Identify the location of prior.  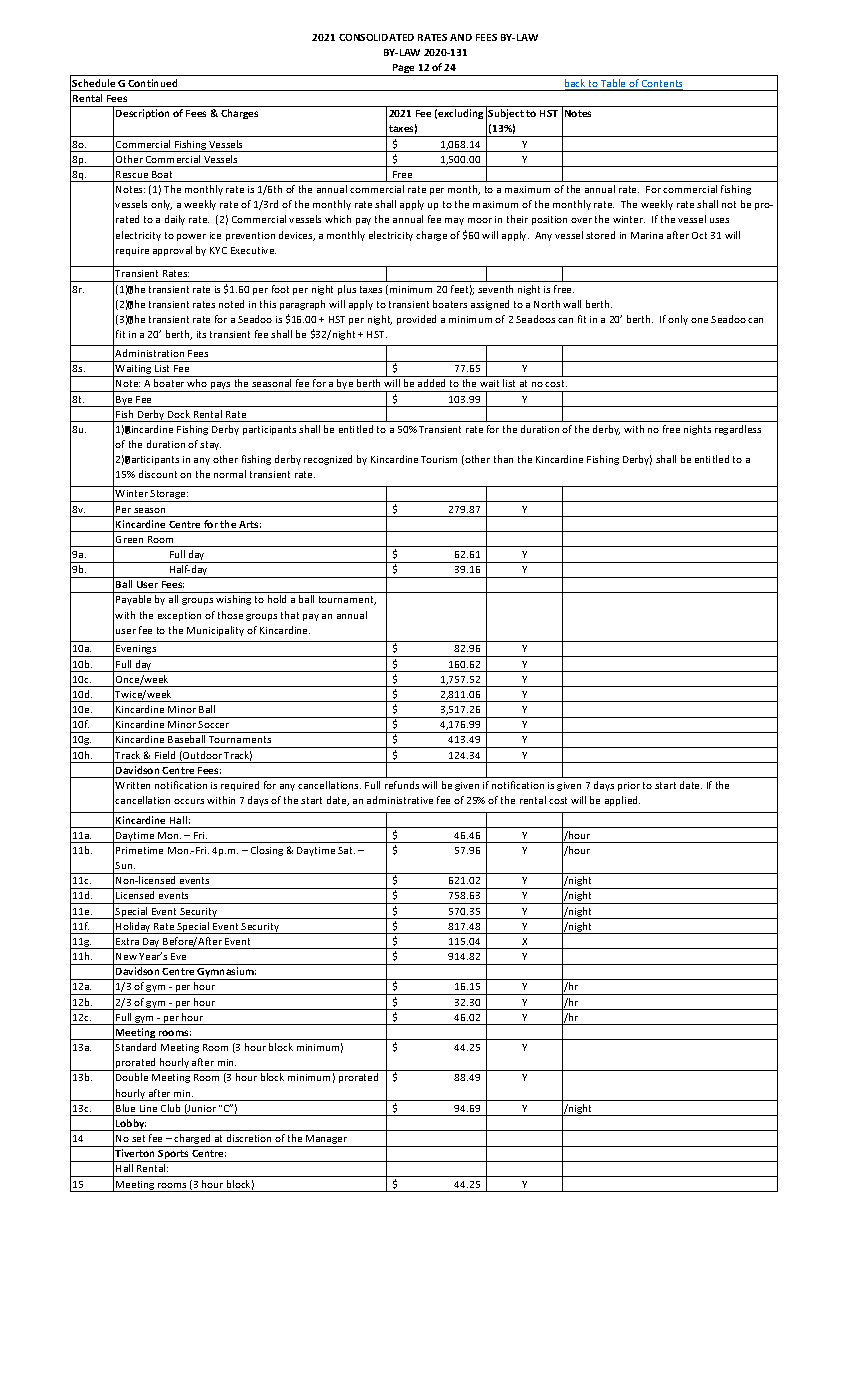
(629, 786).
